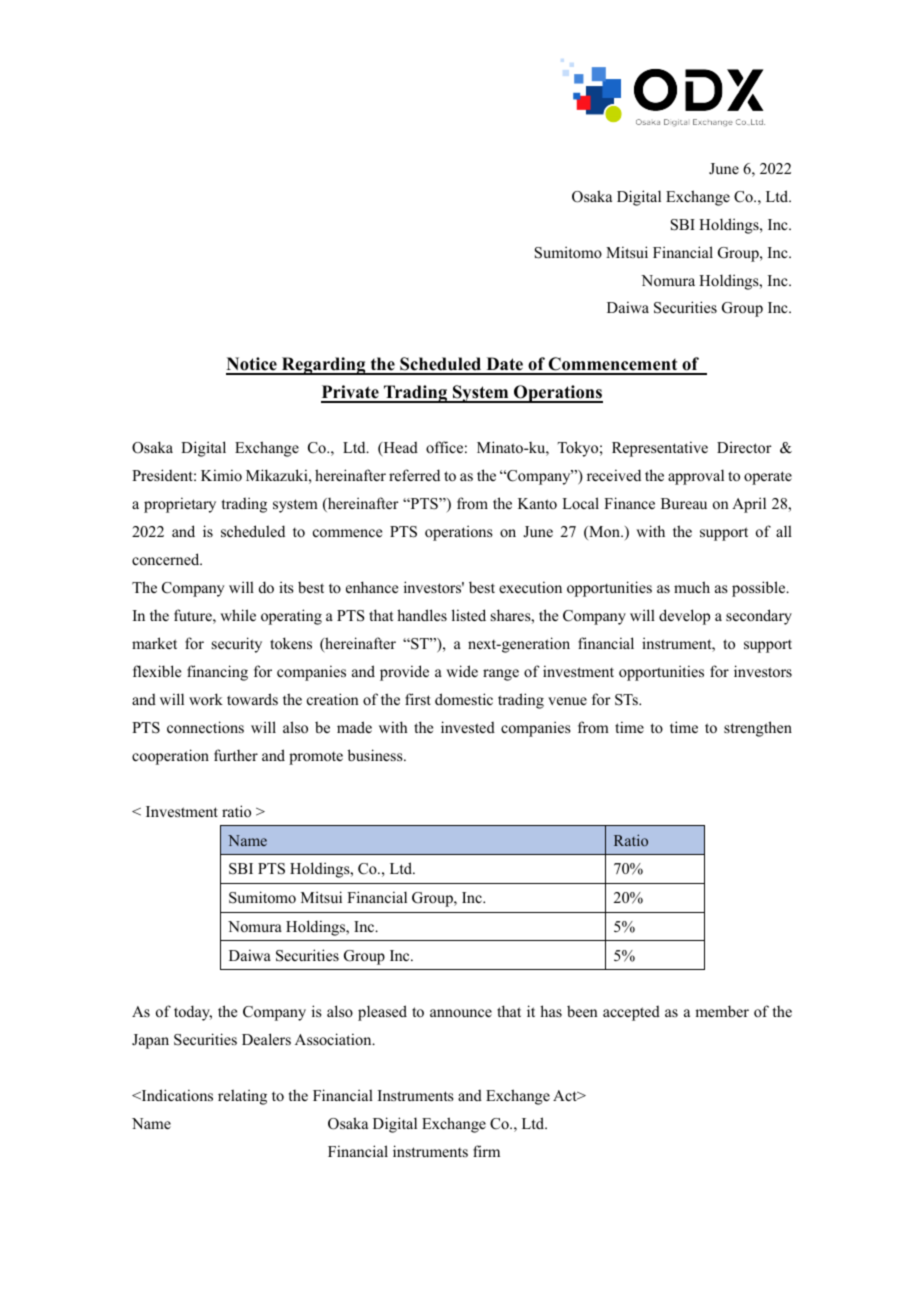  Describe the element at coordinates (486, 1151) in the screenshot. I see `firm` at that location.
